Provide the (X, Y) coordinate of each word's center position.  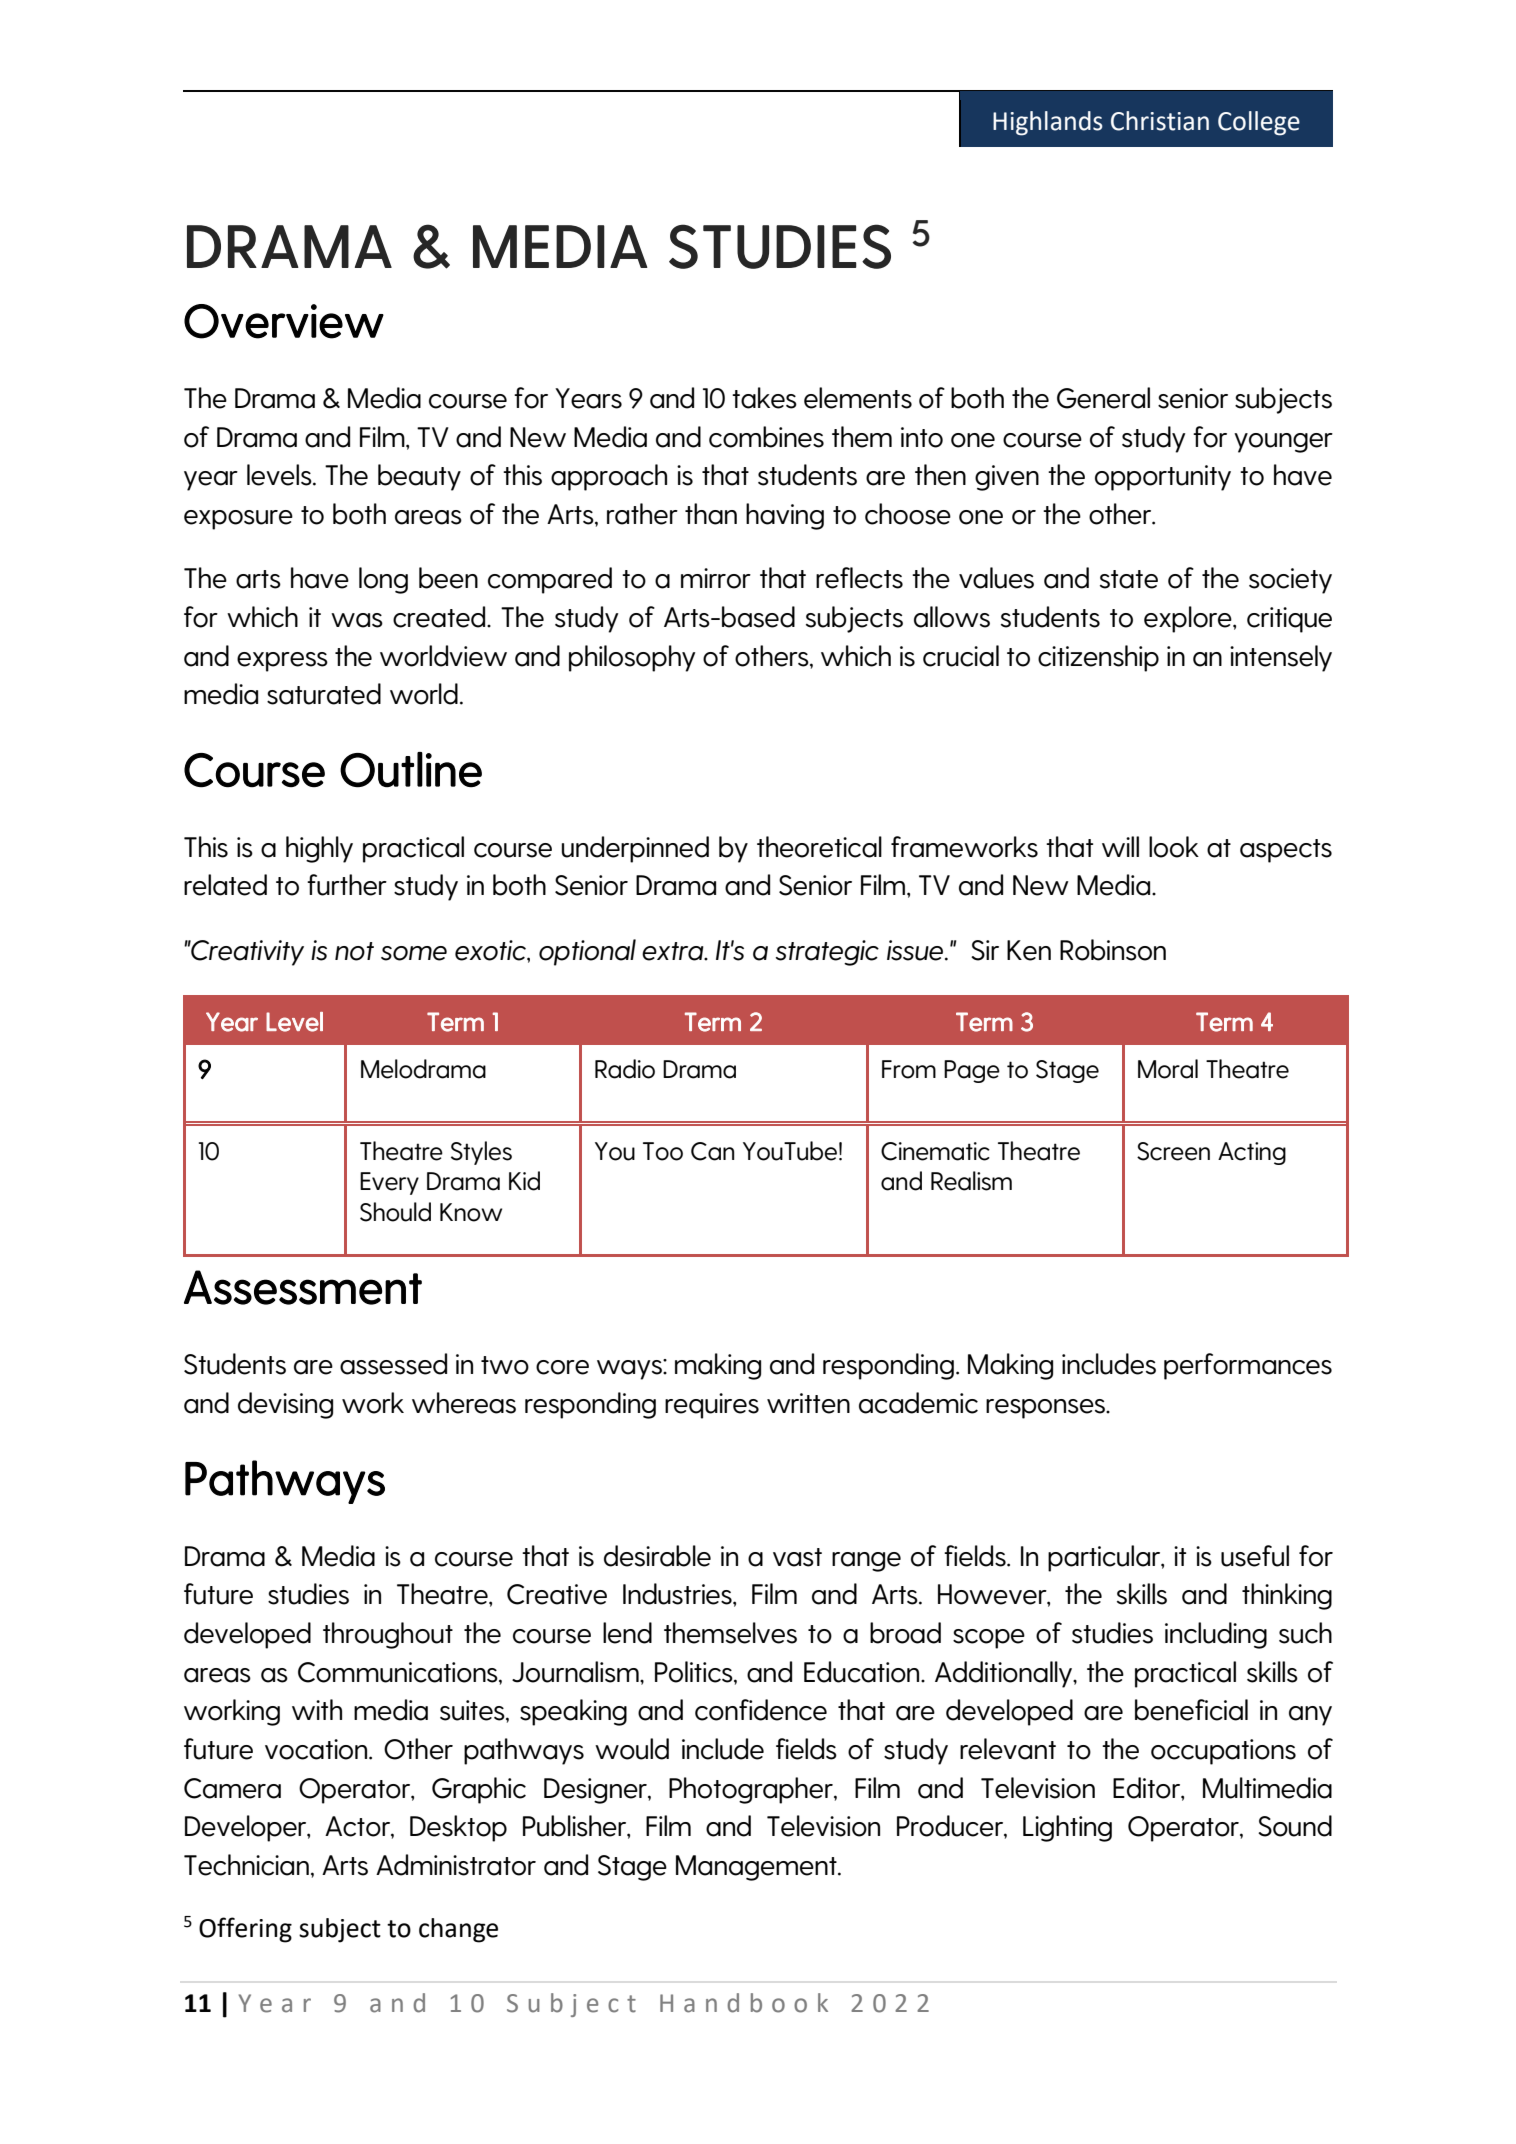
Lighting (1067, 1828)
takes (764, 398)
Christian (1160, 121)
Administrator (456, 1865)
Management (757, 1868)
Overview (284, 321)
